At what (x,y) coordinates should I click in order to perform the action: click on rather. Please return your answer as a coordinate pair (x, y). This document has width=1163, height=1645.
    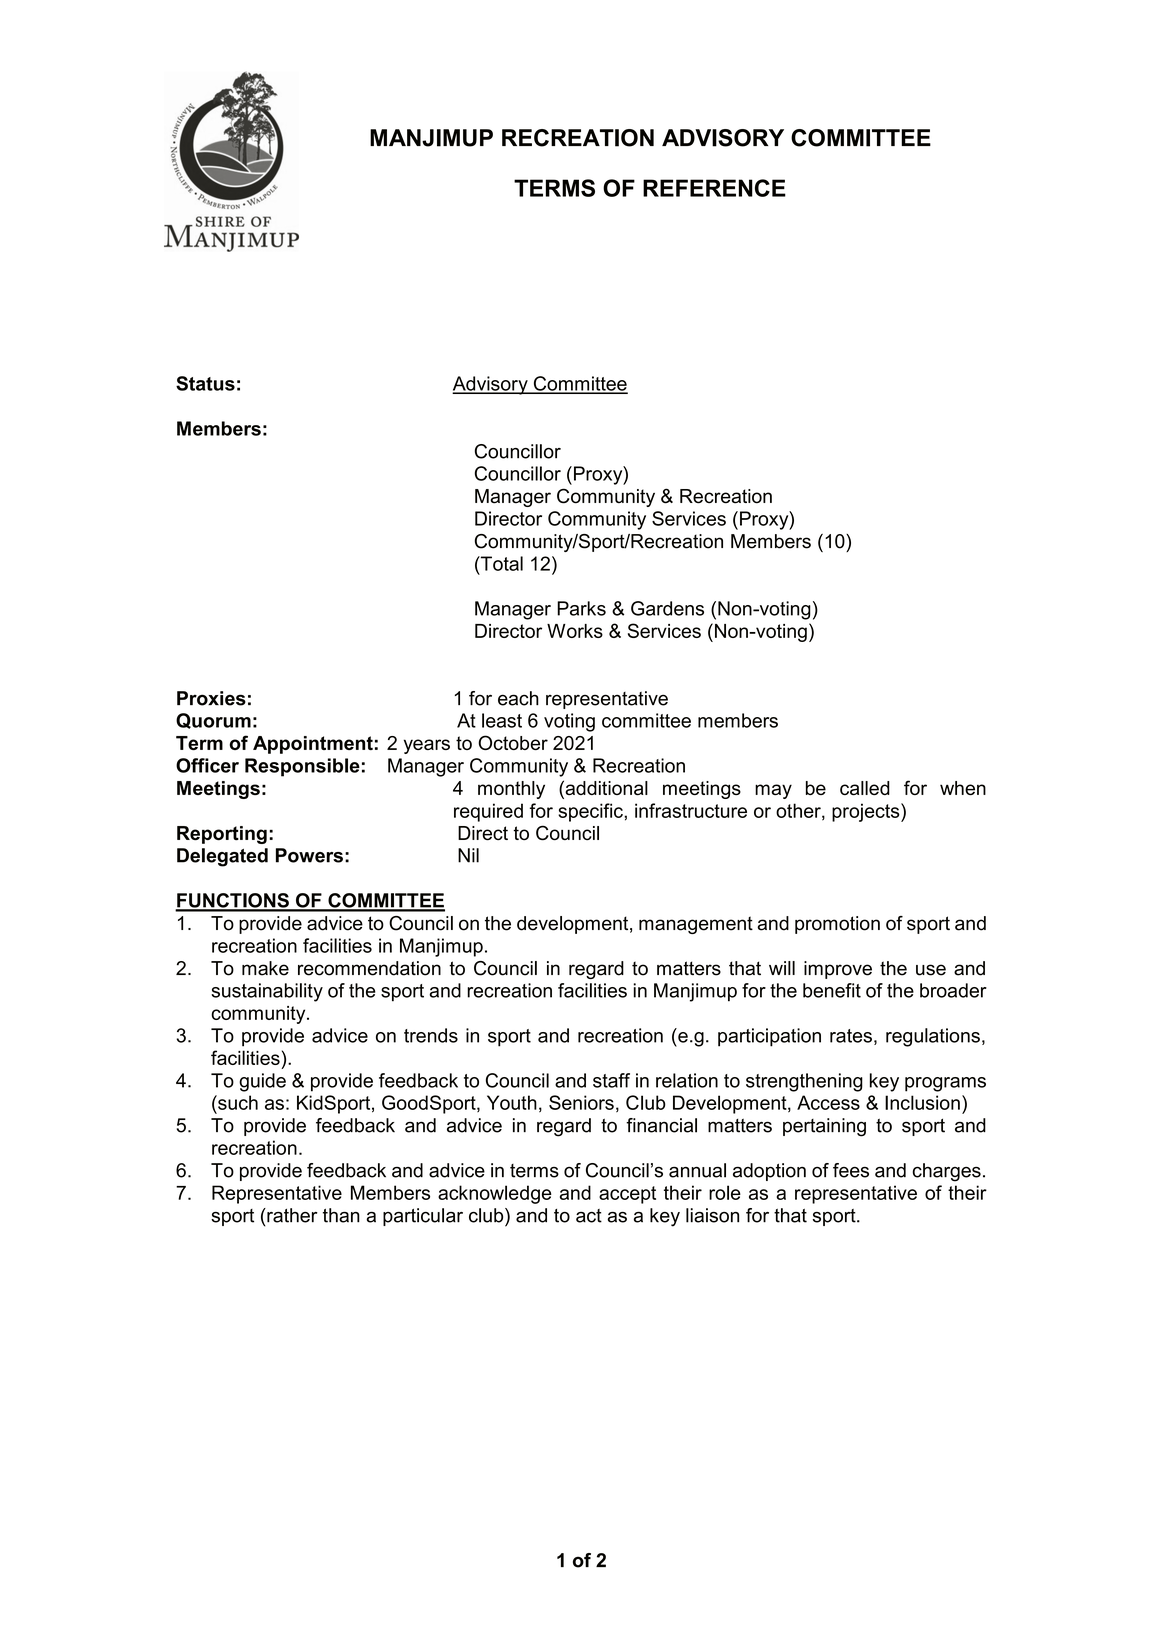
    Looking at the image, I should click on (291, 1215).
